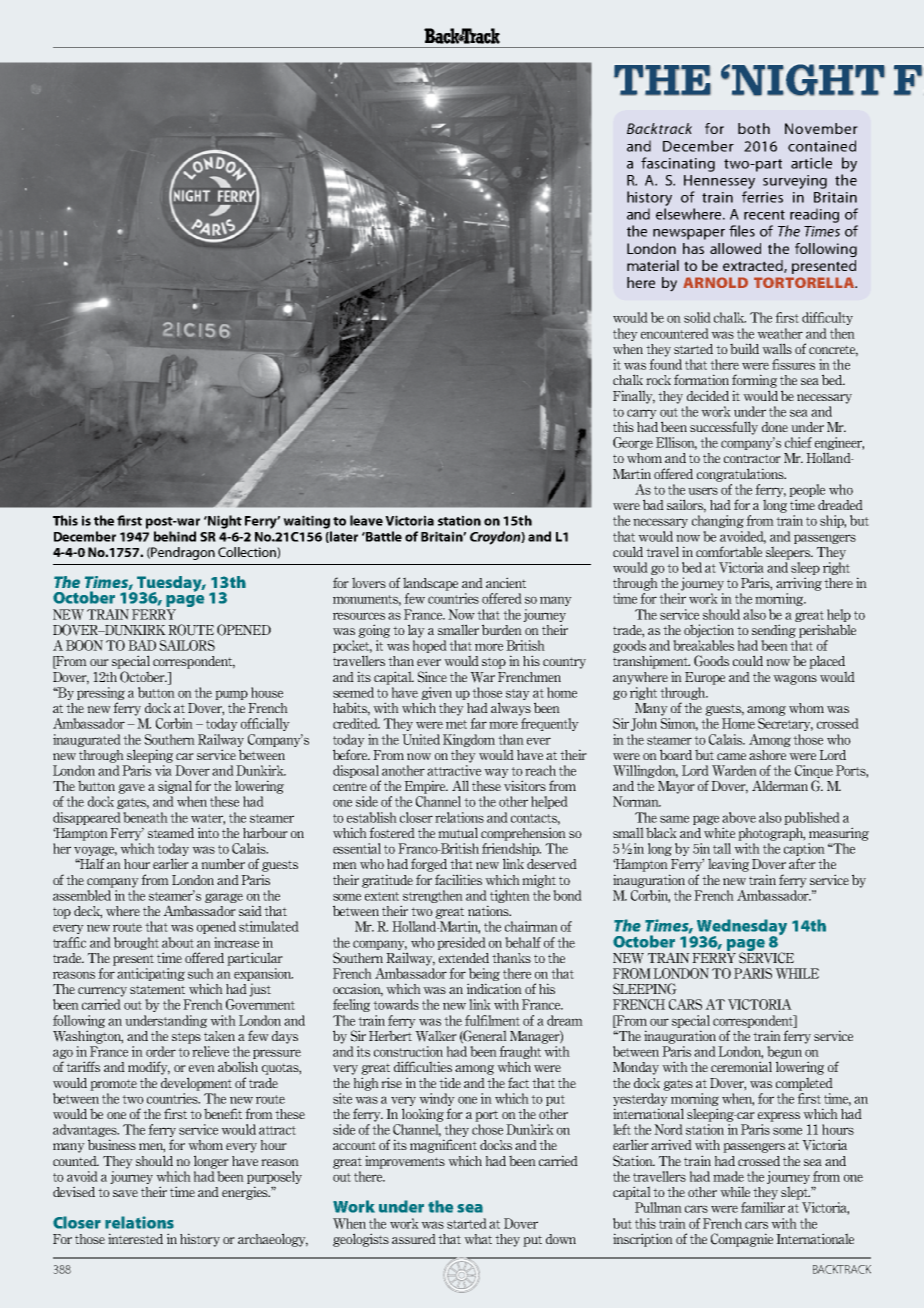 The image size is (924, 1308). What do you see at coordinates (436, 693) in the screenshot?
I see `given` at bounding box center [436, 693].
